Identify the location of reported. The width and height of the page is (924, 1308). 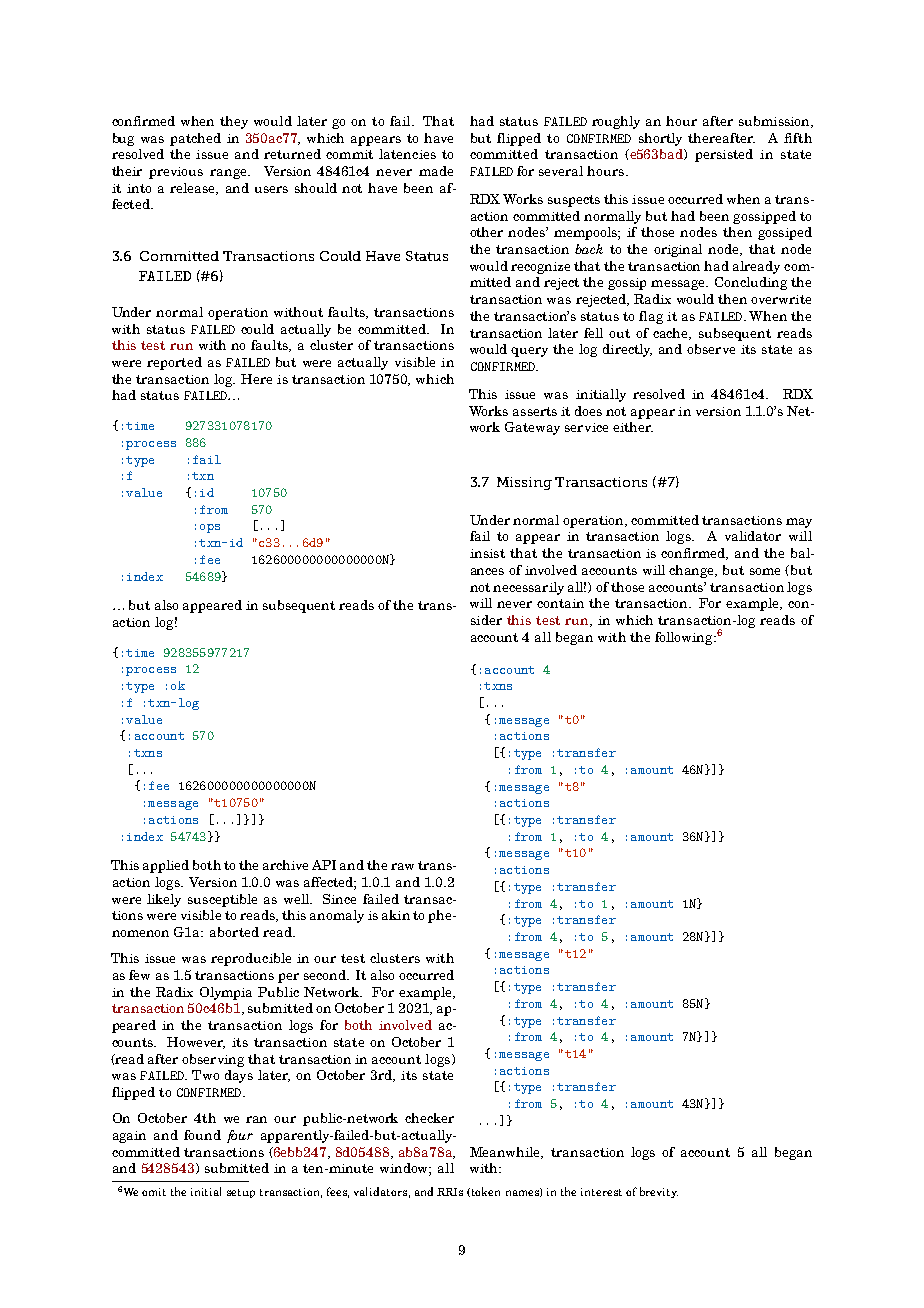
(174, 363).
